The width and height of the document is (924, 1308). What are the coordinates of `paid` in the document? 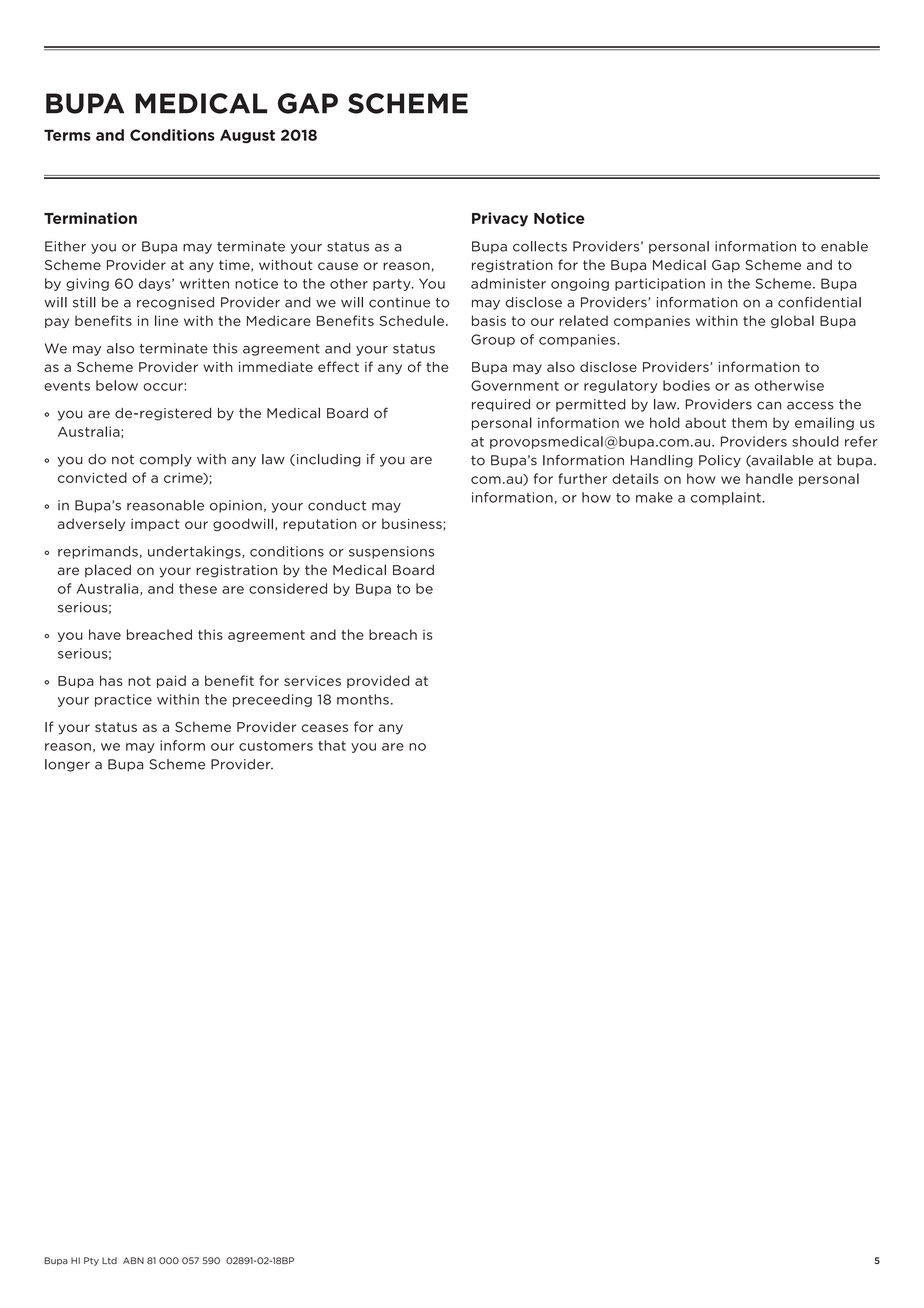 It's located at (171, 681).
